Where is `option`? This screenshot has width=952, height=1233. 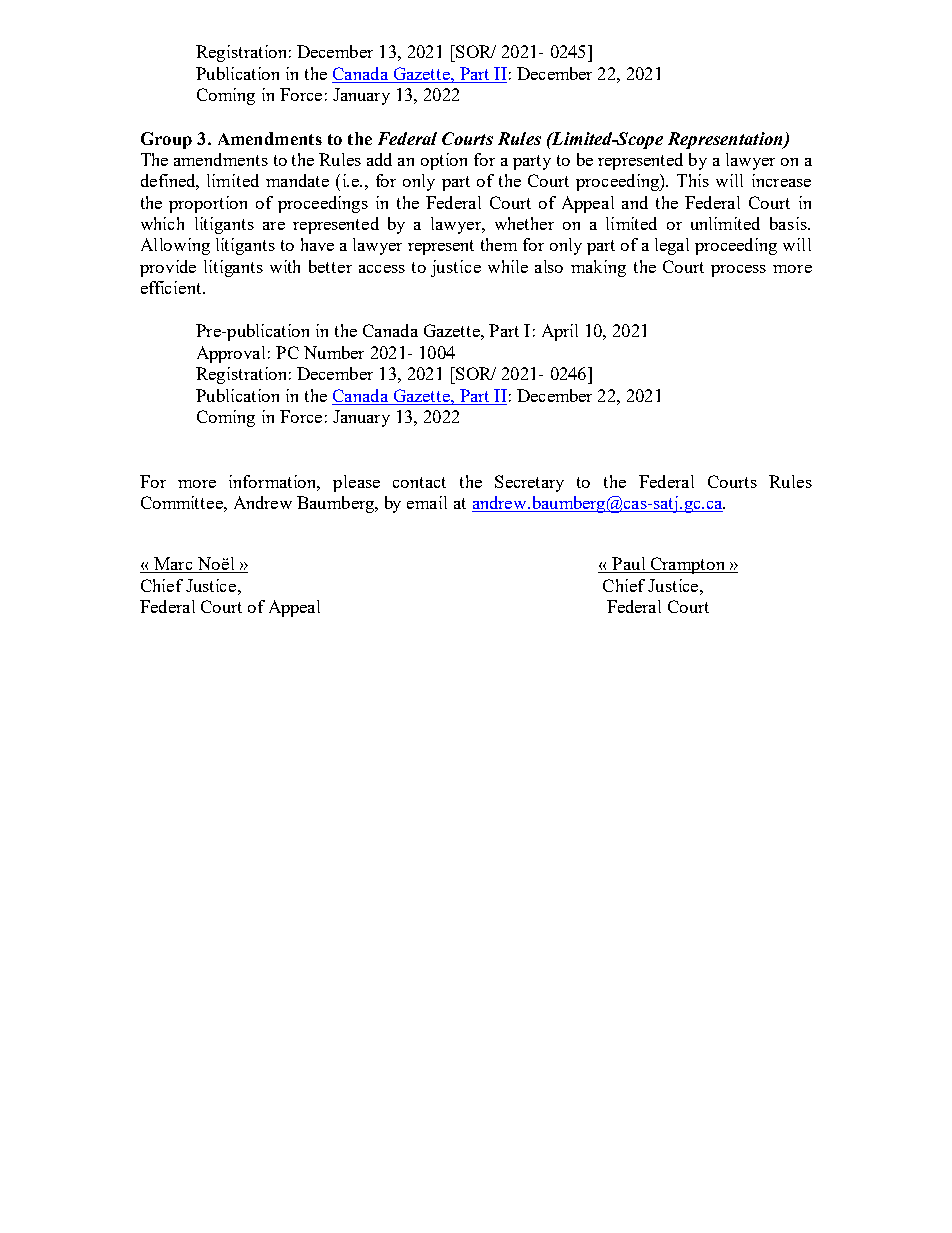
option is located at coordinates (444, 161).
